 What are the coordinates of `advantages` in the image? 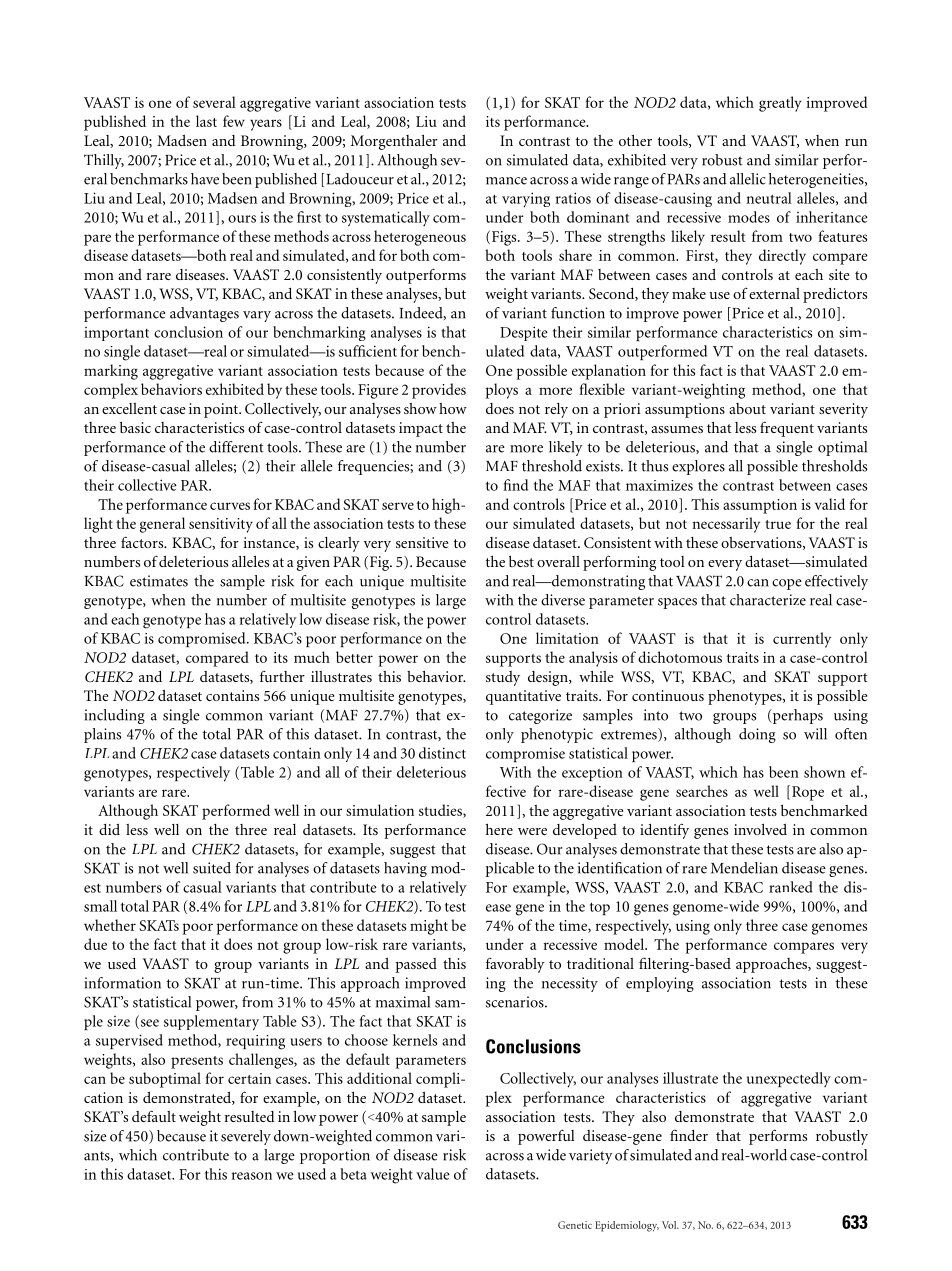 It's located at (204, 314).
